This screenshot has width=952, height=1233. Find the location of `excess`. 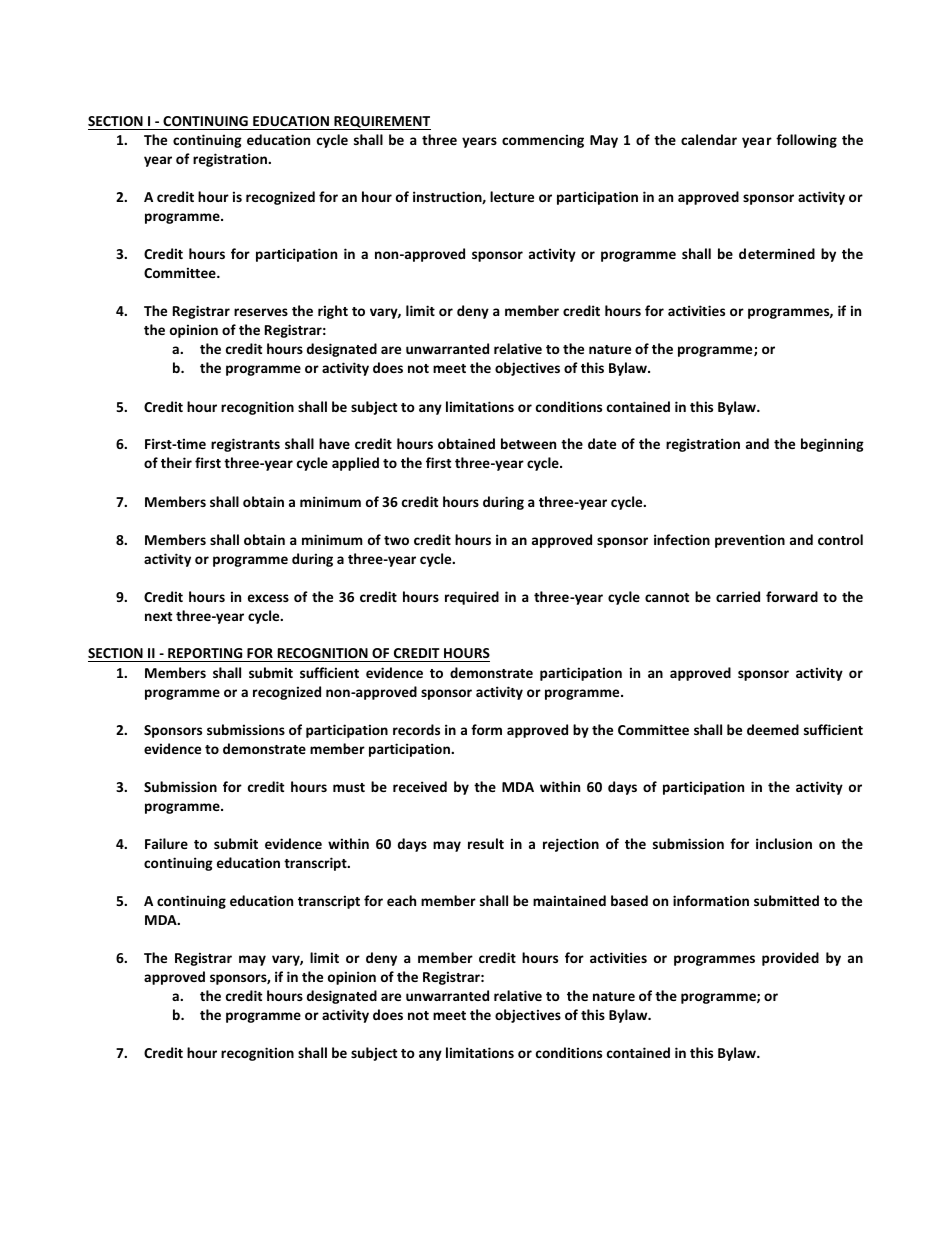

excess is located at coordinates (268, 598).
